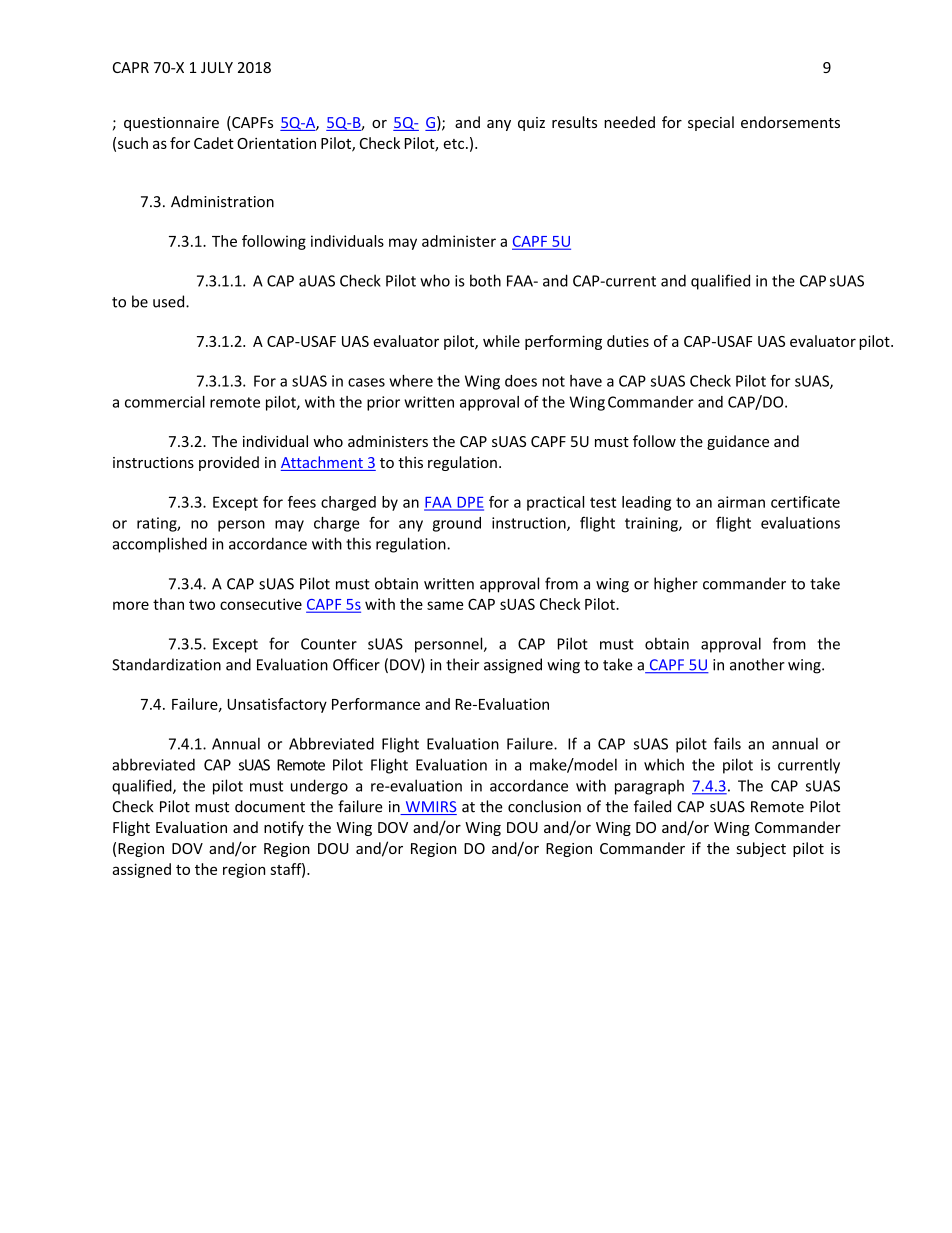 This image has height=1233, width=952. What do you see at coordinates (531, 124) in the image?
I see `quiz` at bounding box center [531, 124].
